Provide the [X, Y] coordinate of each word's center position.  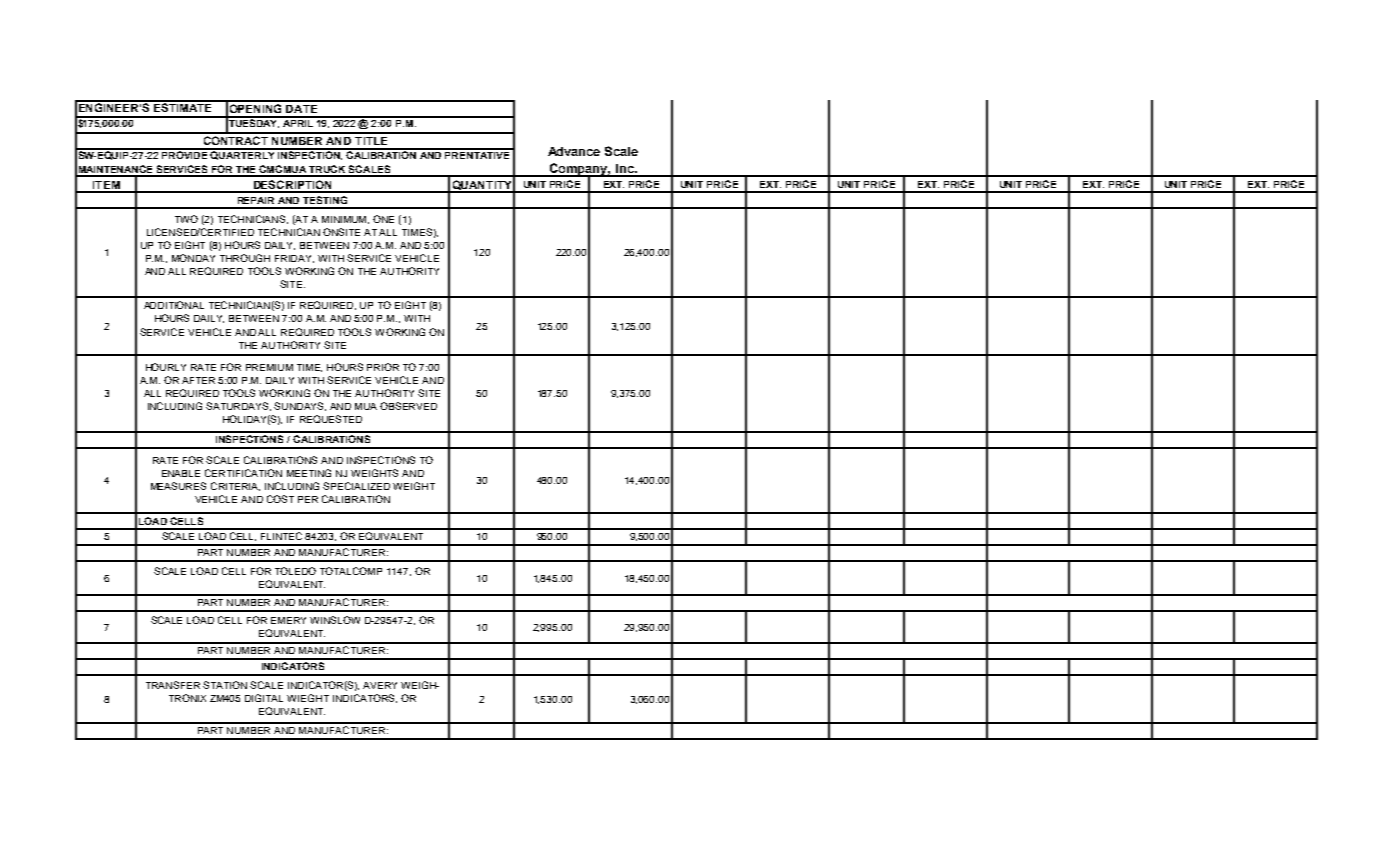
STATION [225, 685]
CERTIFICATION [243, 473]
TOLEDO [295, 571]
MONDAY [193, 258]
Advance [574, 151]
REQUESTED [331, 419]
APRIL [298, 122]
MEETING [309, 473]
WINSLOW [335, 620]
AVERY [380, 685]
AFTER [198, 380]
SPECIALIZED [356, 486]
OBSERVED [408, 406]
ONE [383, 219]
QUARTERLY [243, 154]
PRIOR [383, 367]
